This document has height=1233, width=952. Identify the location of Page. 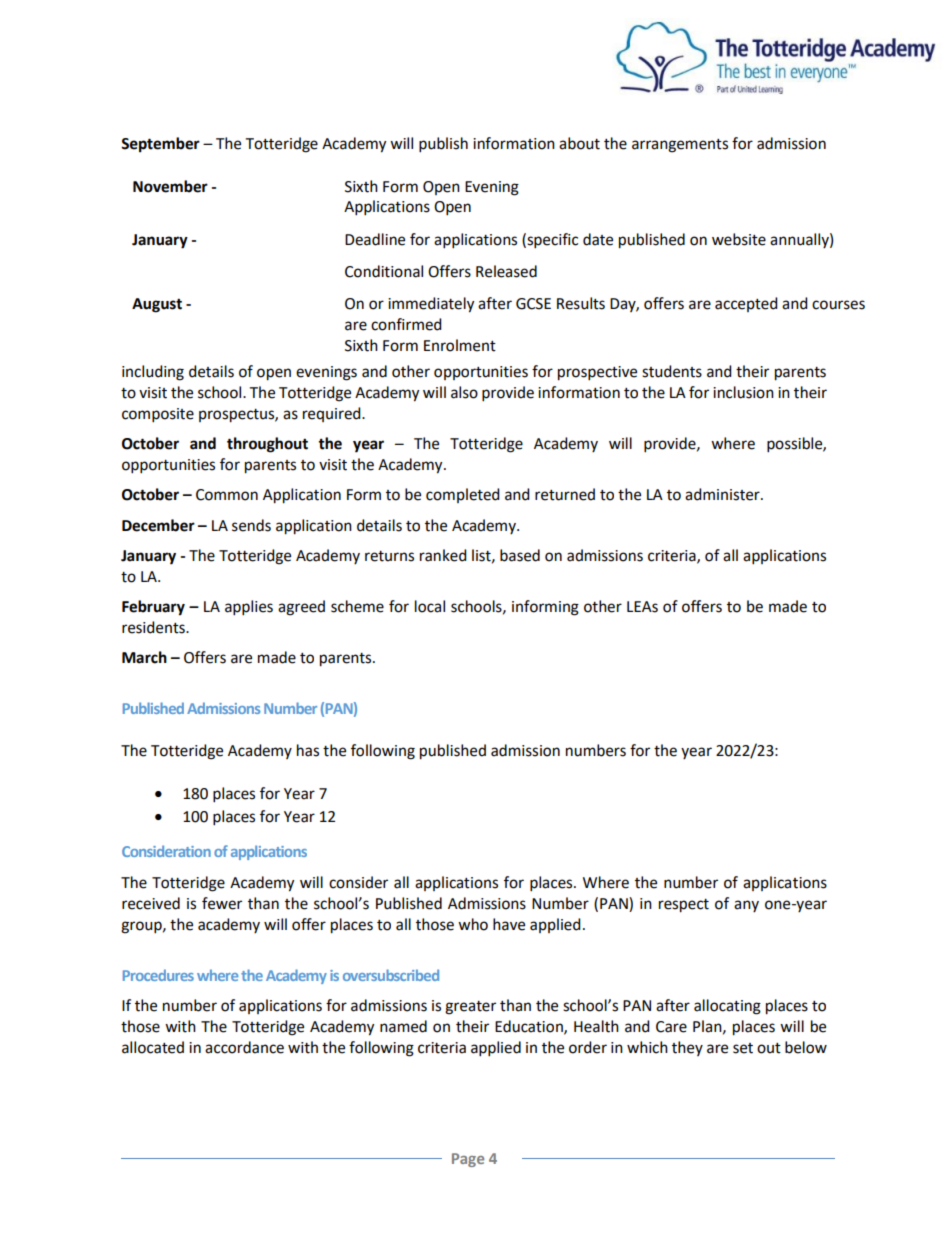
(468, 1160).
